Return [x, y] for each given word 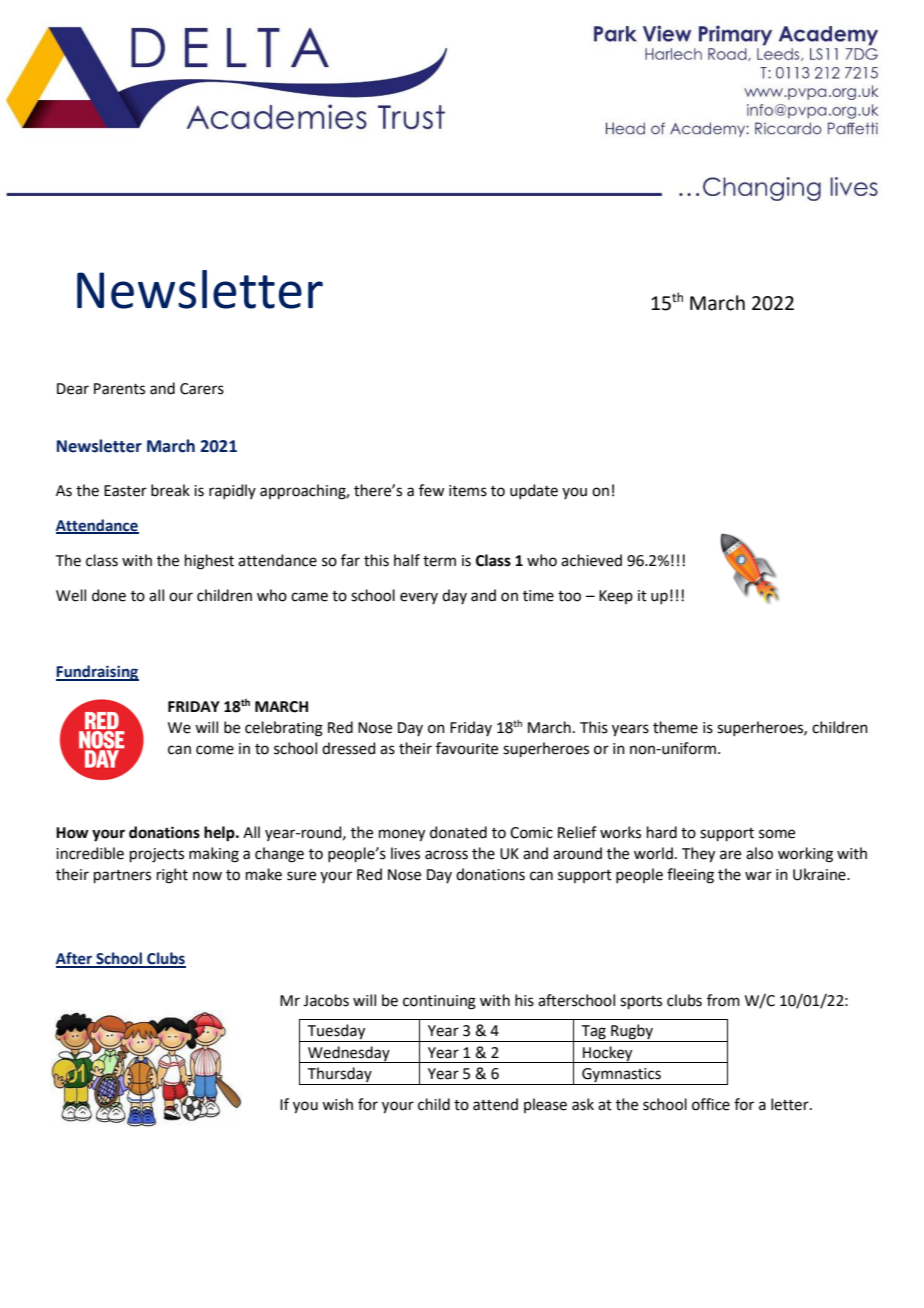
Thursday [340, 1076]
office [711, 1104]
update [534, 491]
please [545, 1105]
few [431, 490]
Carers [202, 389]
